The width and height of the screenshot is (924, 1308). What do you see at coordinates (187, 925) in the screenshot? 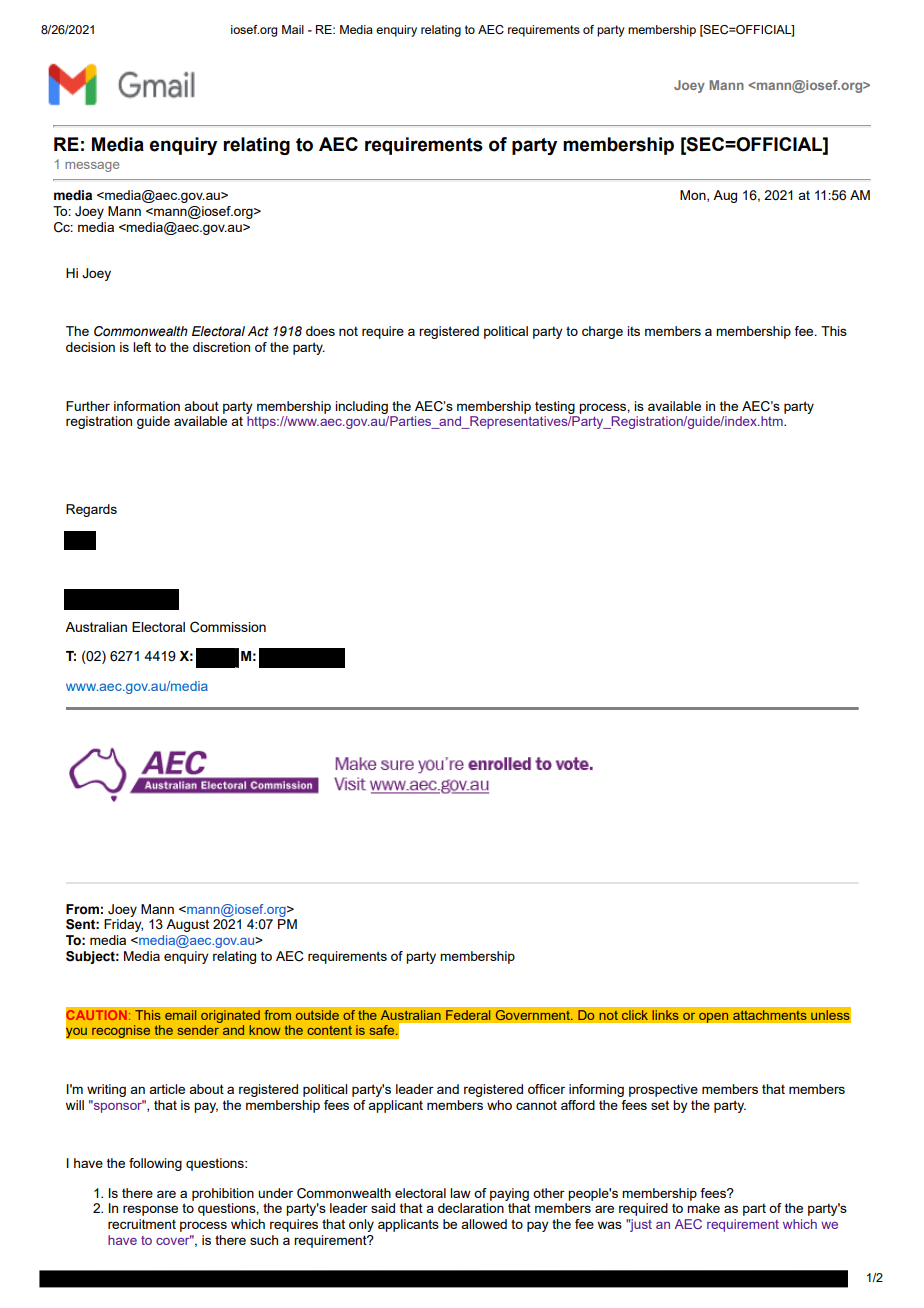
I see `August` at bounding box center [187, 925].
